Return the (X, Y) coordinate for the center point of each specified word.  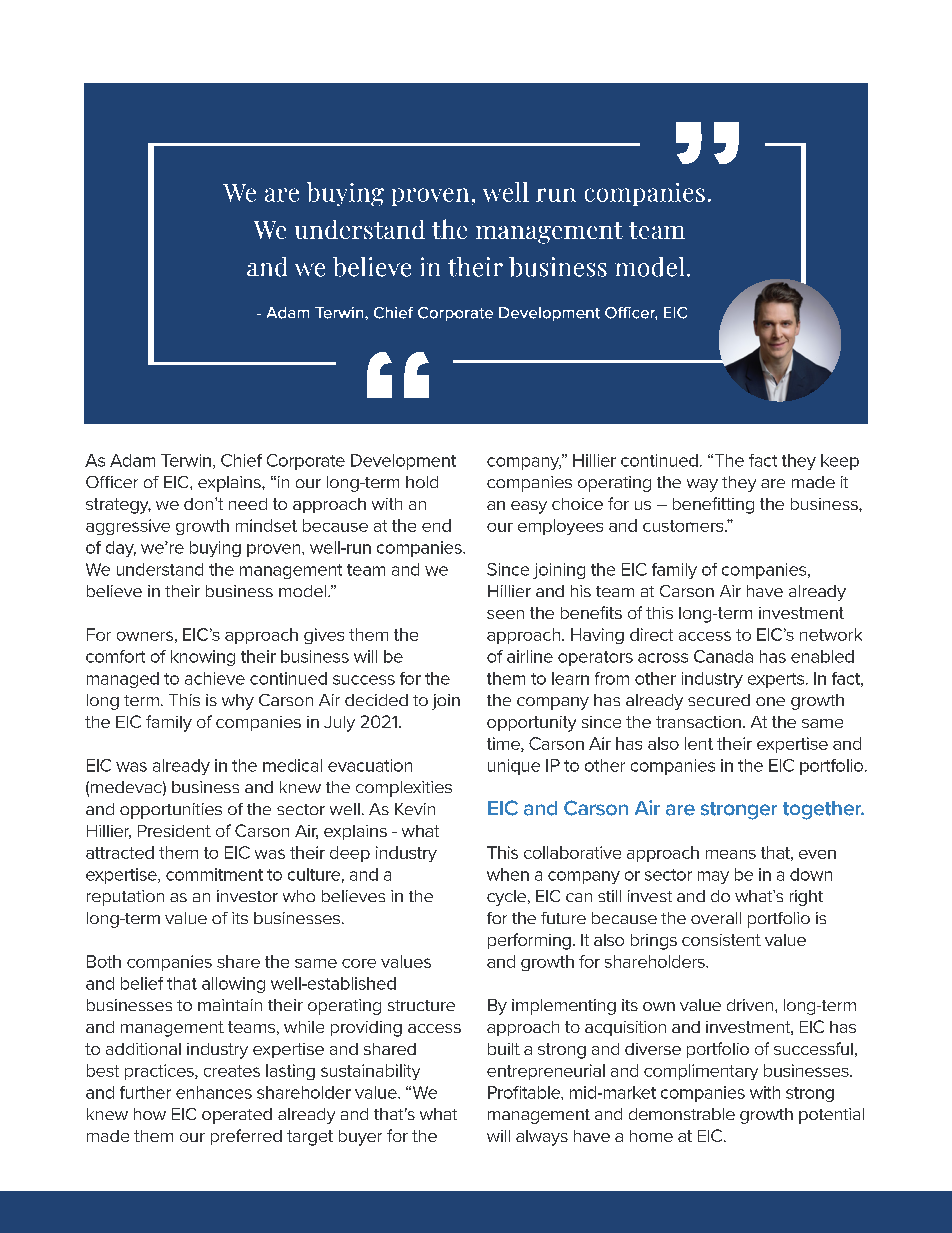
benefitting (713, 505)
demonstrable (682, 1114)
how (150, 1114)
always (542, 1138)
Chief (241, 460)
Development (403, 462)
